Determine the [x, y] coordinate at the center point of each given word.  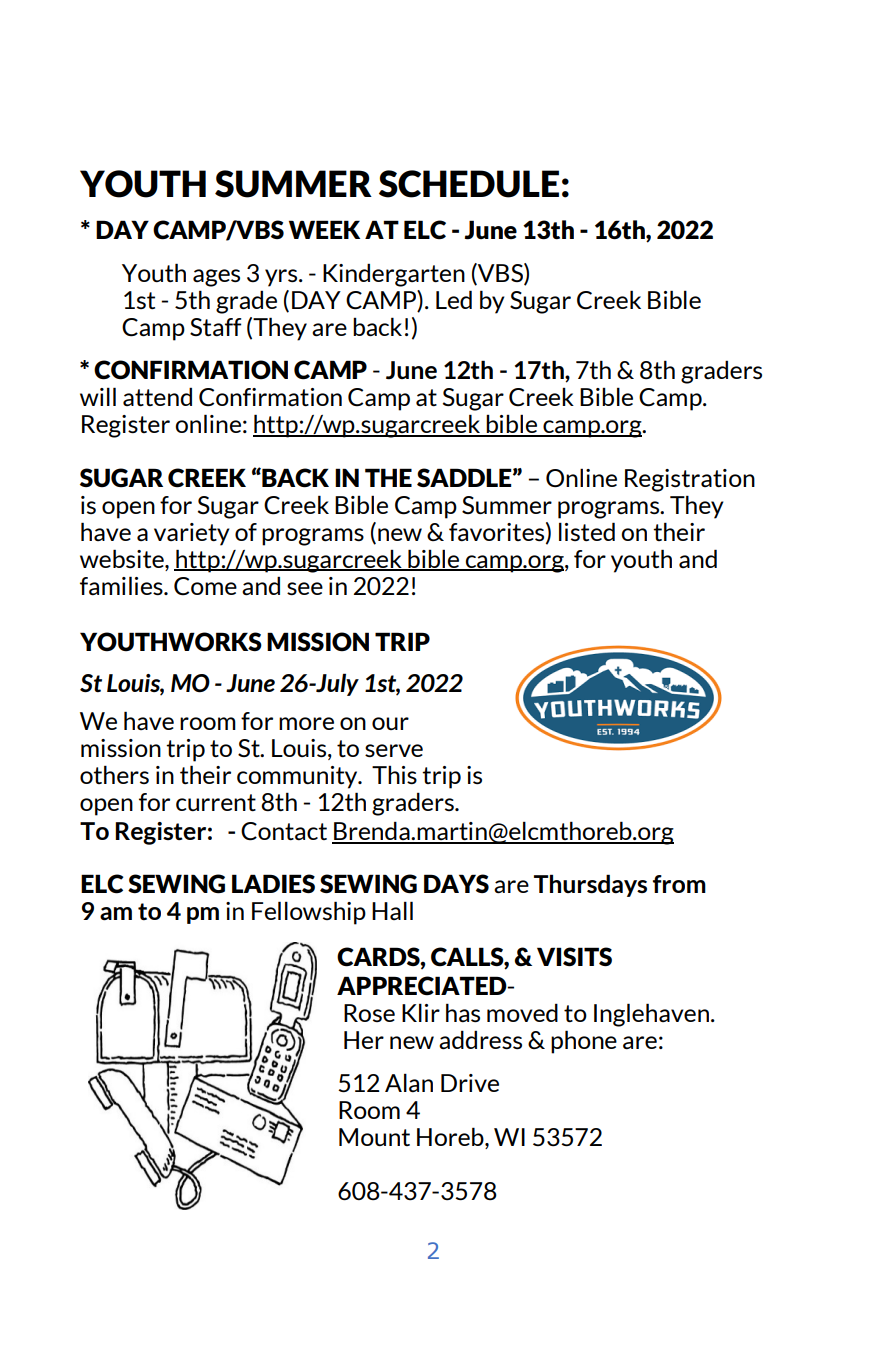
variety [192, 534]
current [216, 802]
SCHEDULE [469, 184]
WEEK [324, 229]
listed [587, 531]
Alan [409, 1083]
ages [216, 278]
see [305, 588]
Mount [374, 1137]
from [679, 884]
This [394, 774]
